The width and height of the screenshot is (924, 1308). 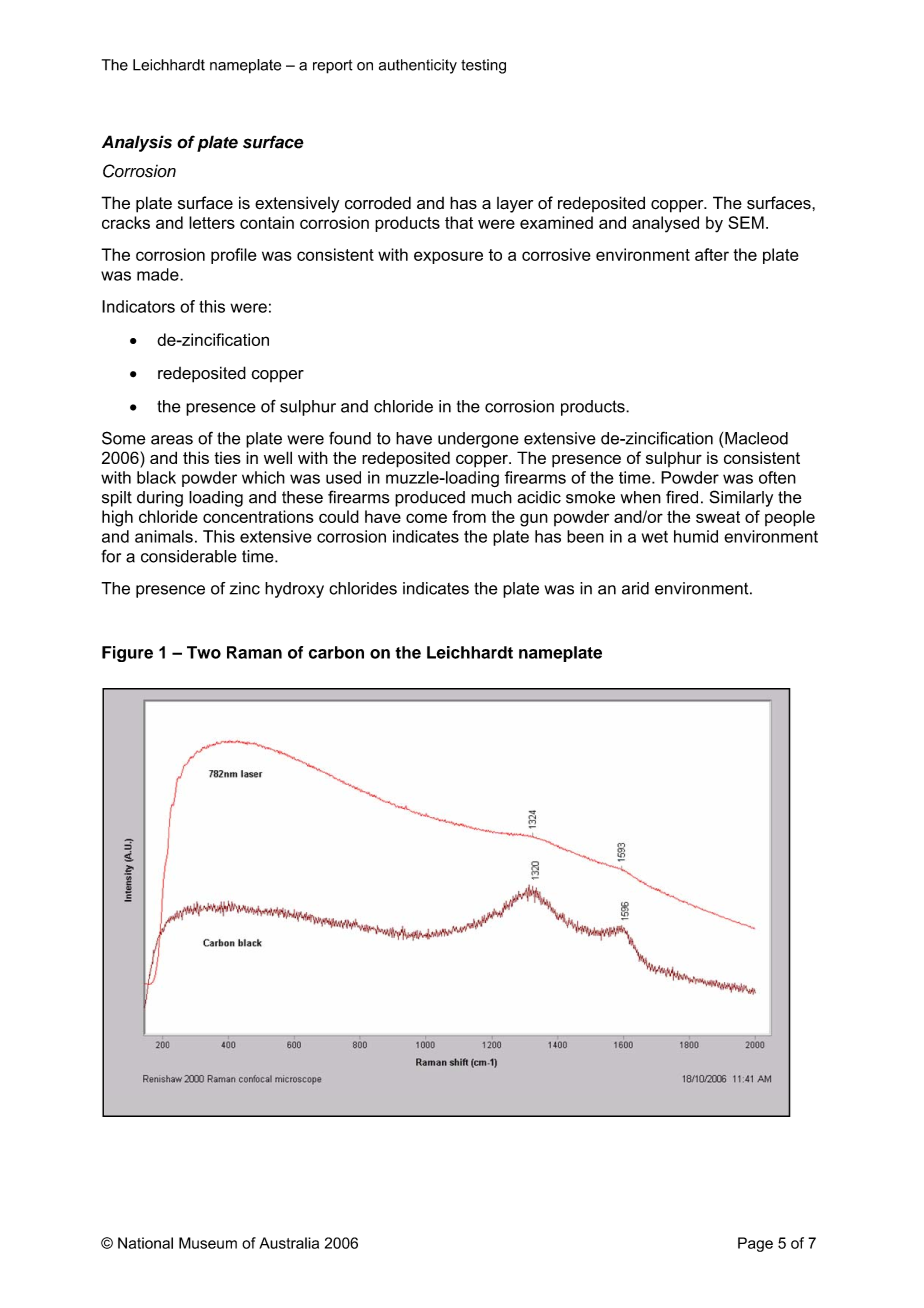 What do you see at coordinates (336, 652) in the screenshot?
I see `carbon` at bounding box center [336, 652].
